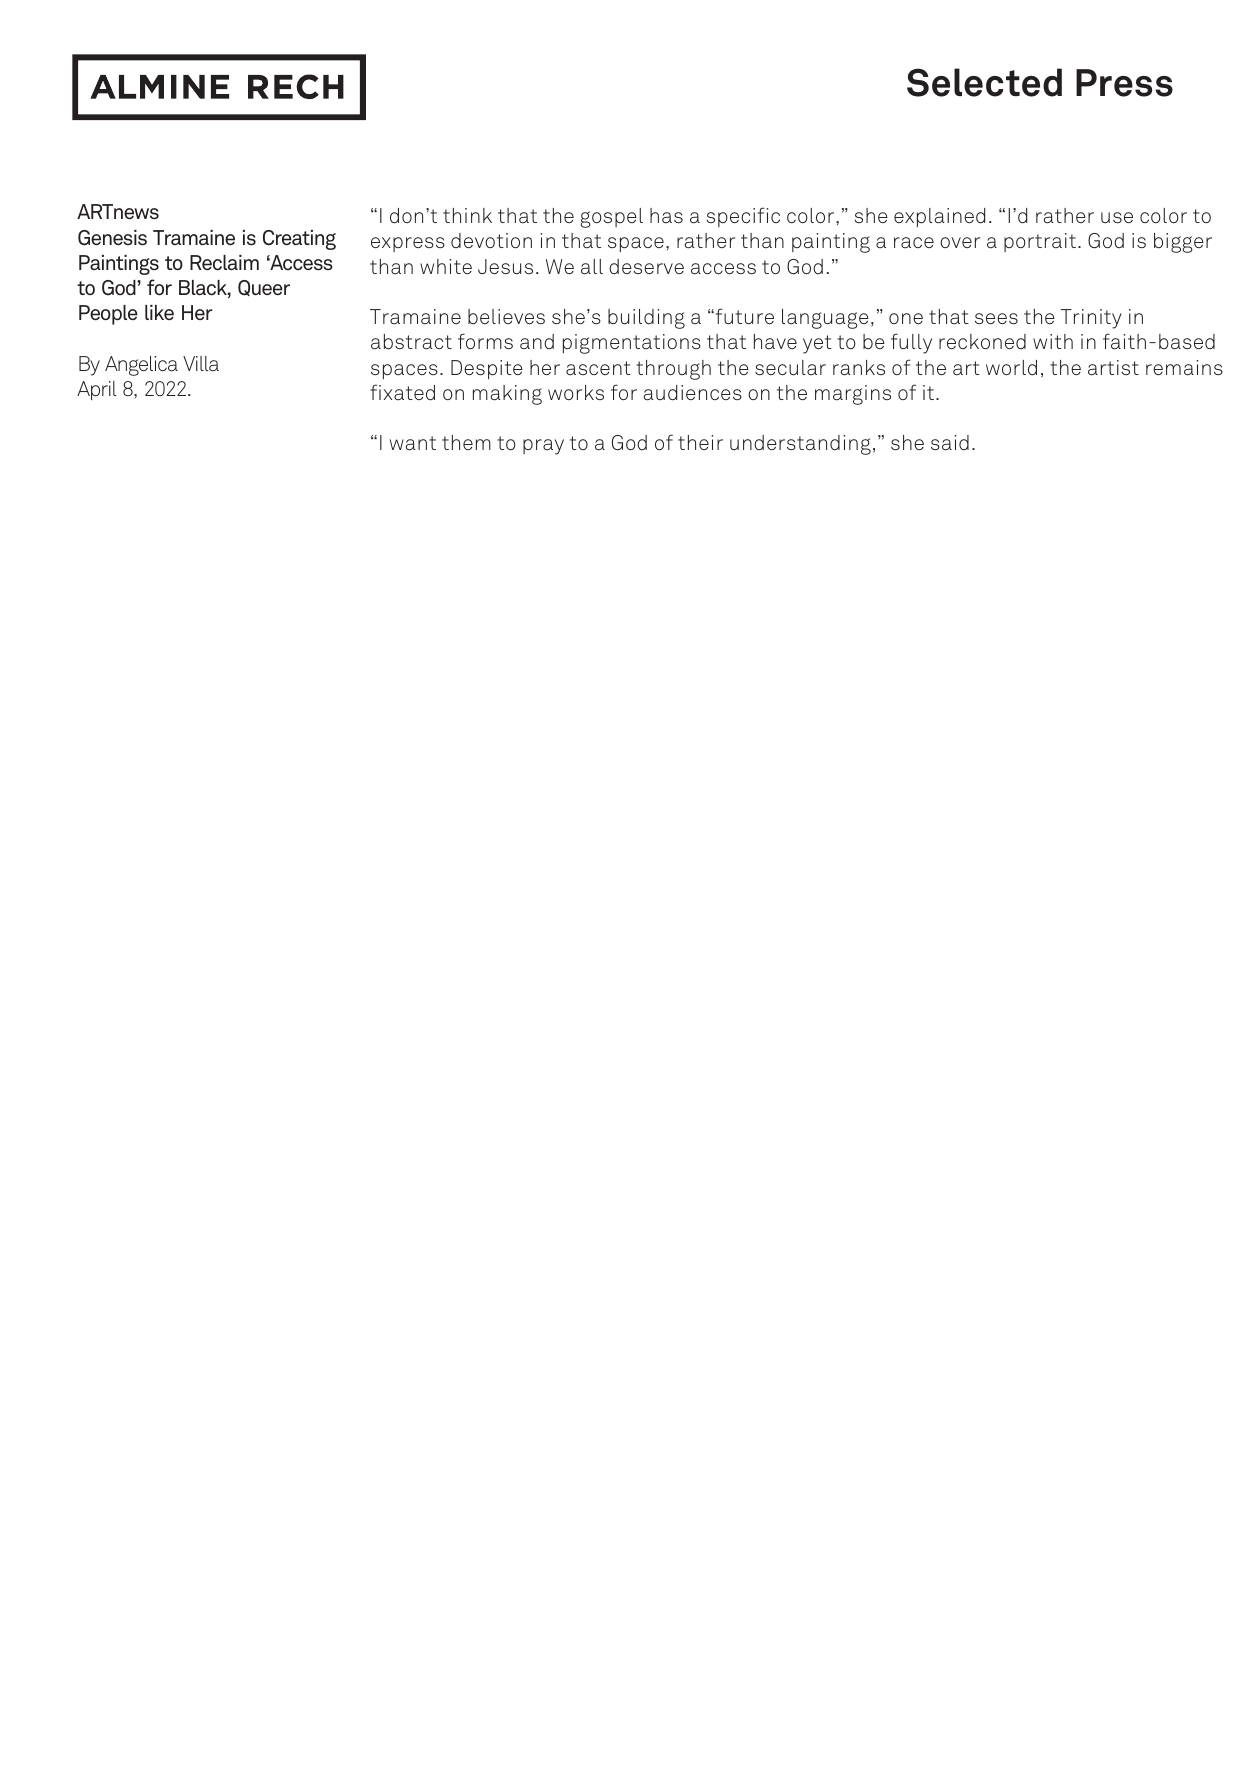 This image has width=1252, height=1770. Describe the element at coordinates (201, 363) in the image. I see `Villa` at that location.
